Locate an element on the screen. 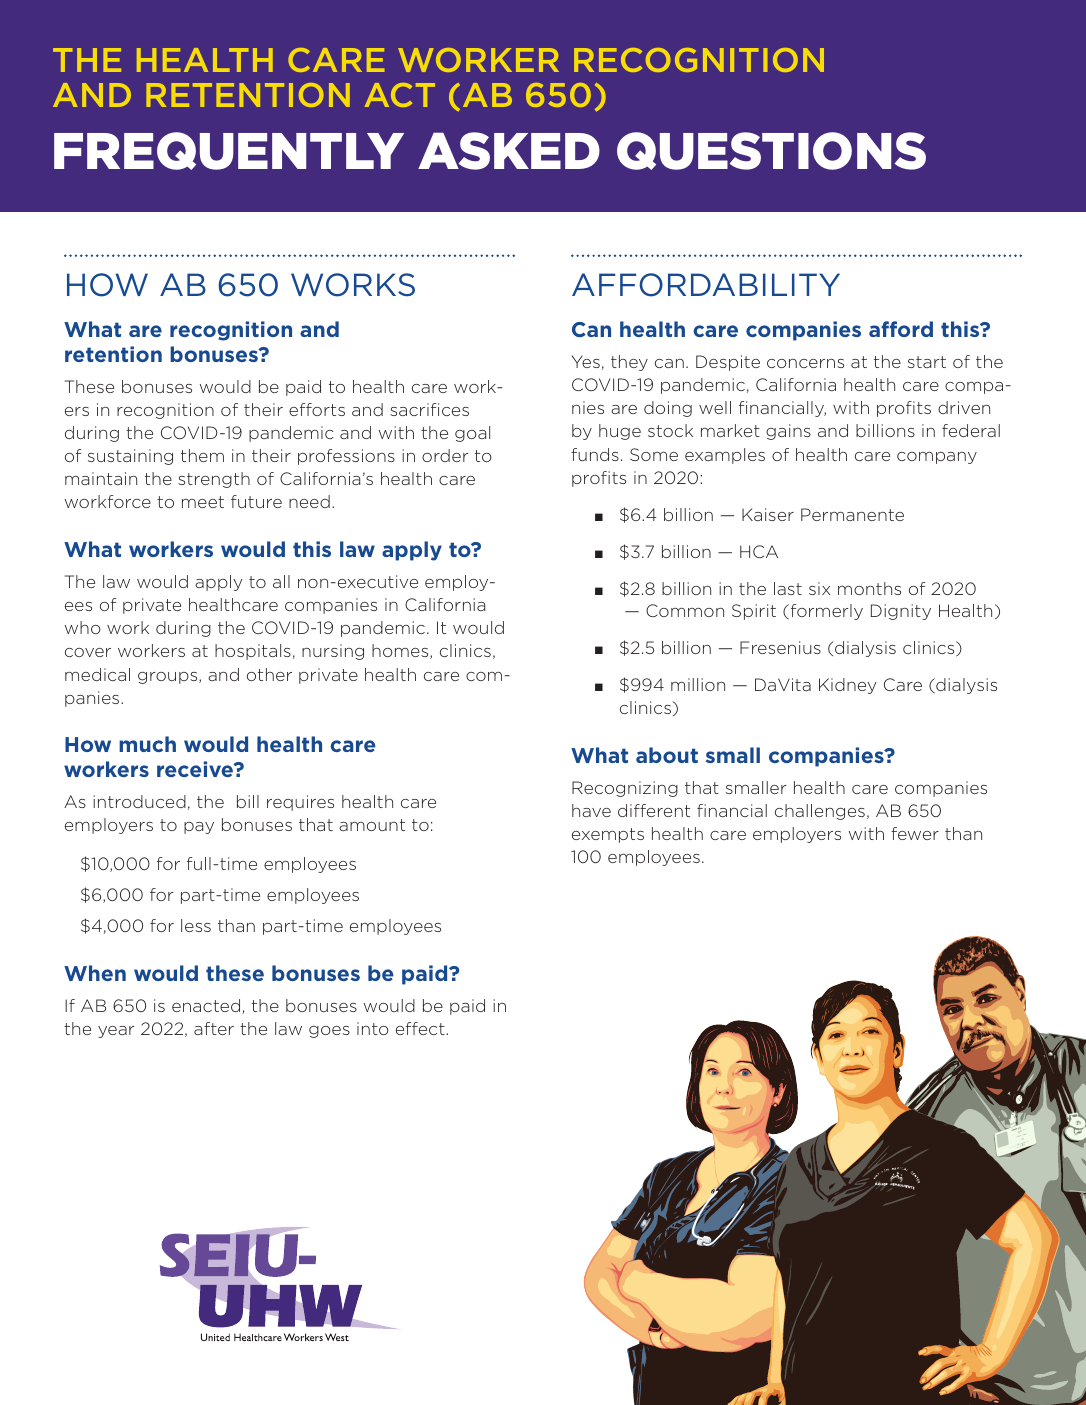 The height and width of the screenshot is (1405, 1086). QUESTIONS is located at coordinates (771, 151).
